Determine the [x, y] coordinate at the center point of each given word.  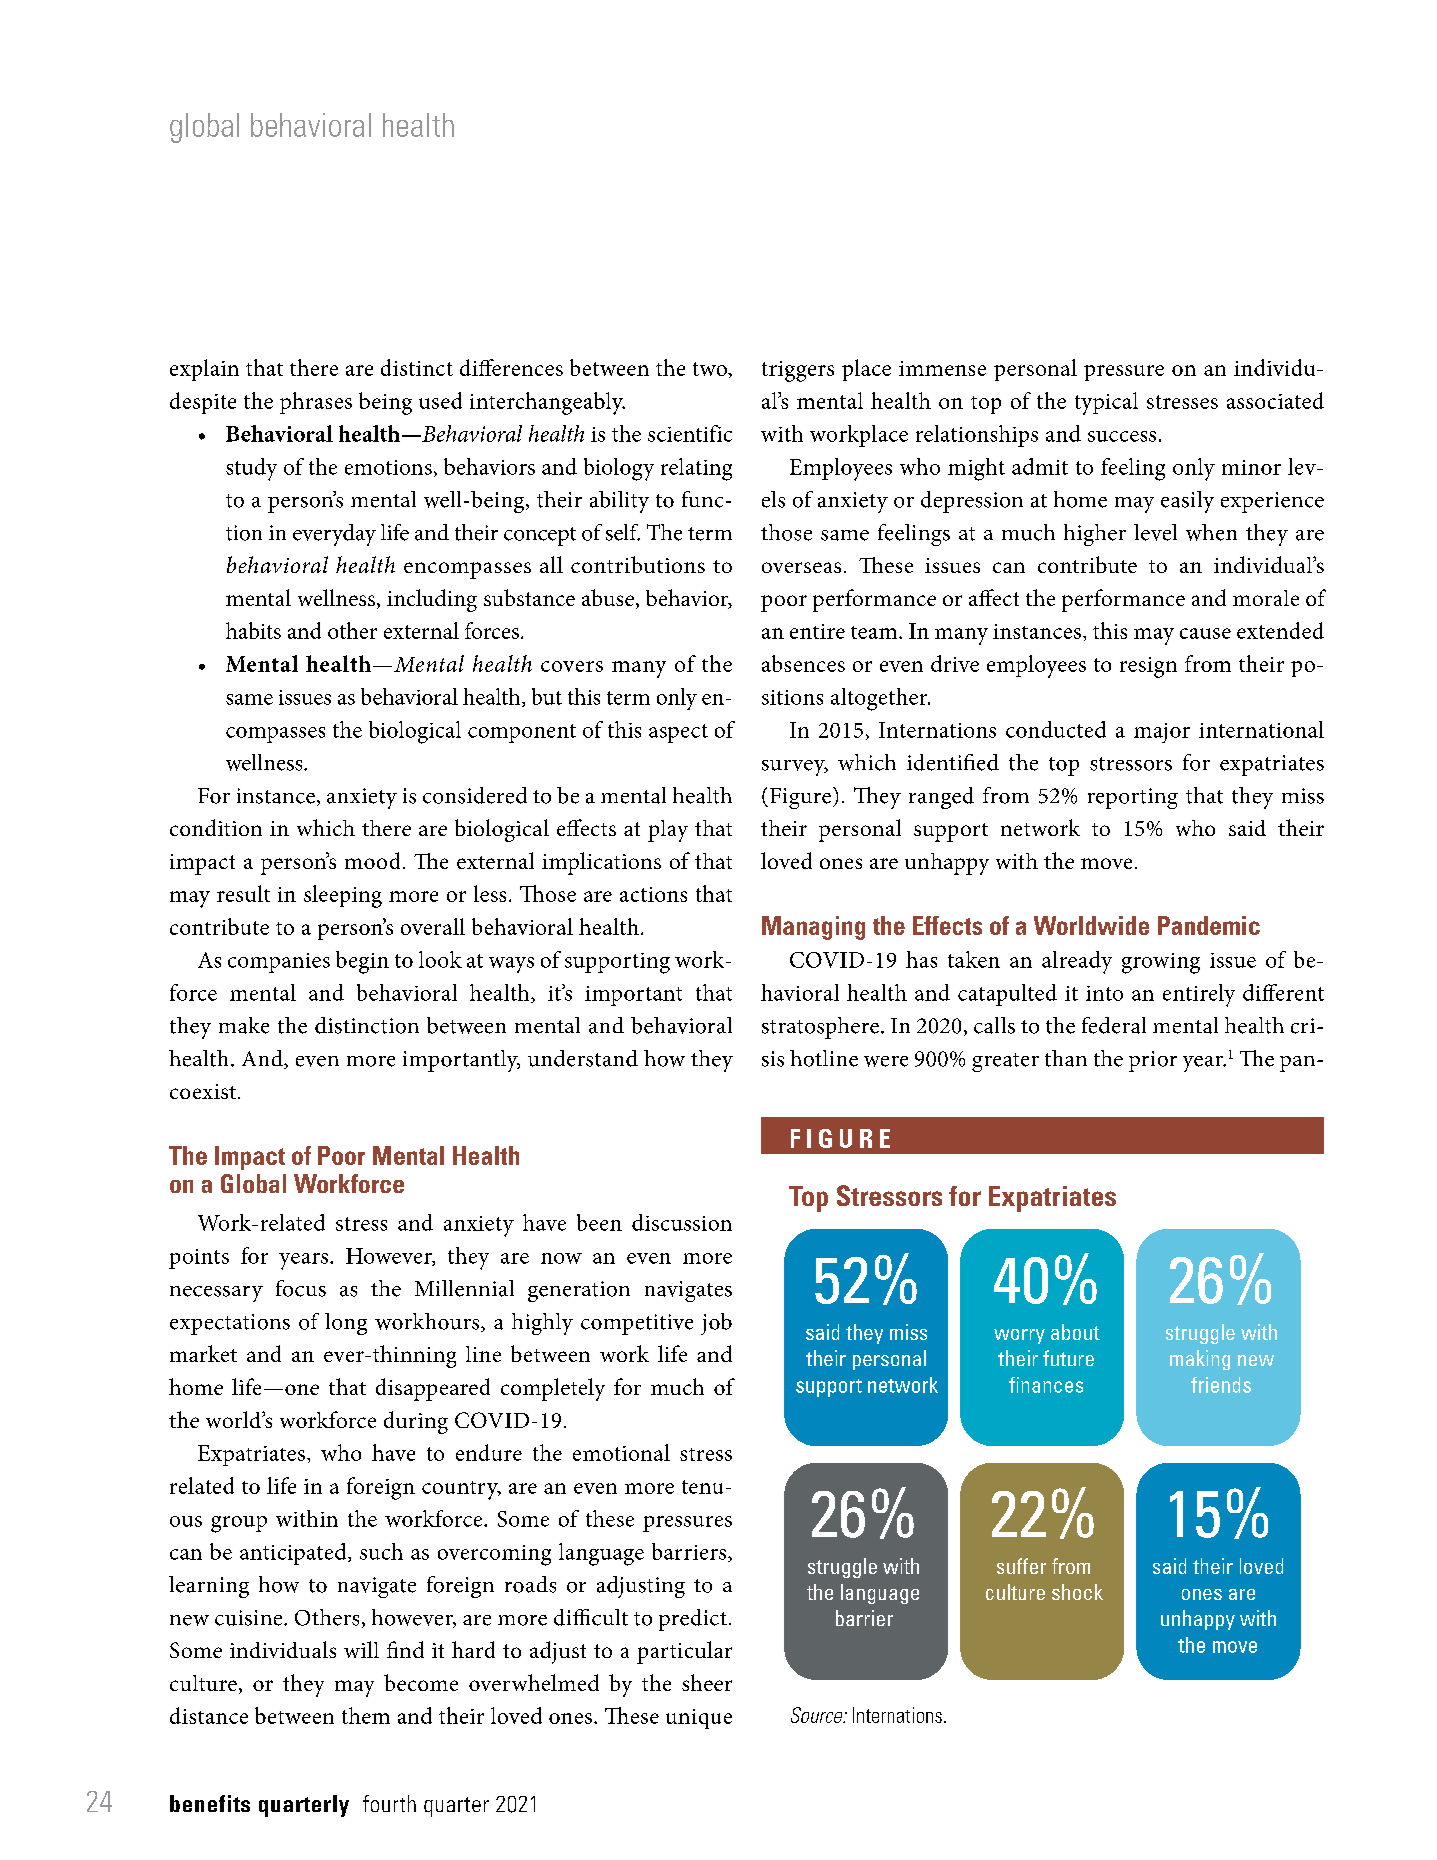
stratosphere [820, 1028]
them [366, 1715]
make [244, 1025]
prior [1153, 1061]
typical [1106, 403]
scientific [690, 433]
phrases [316, 403]
